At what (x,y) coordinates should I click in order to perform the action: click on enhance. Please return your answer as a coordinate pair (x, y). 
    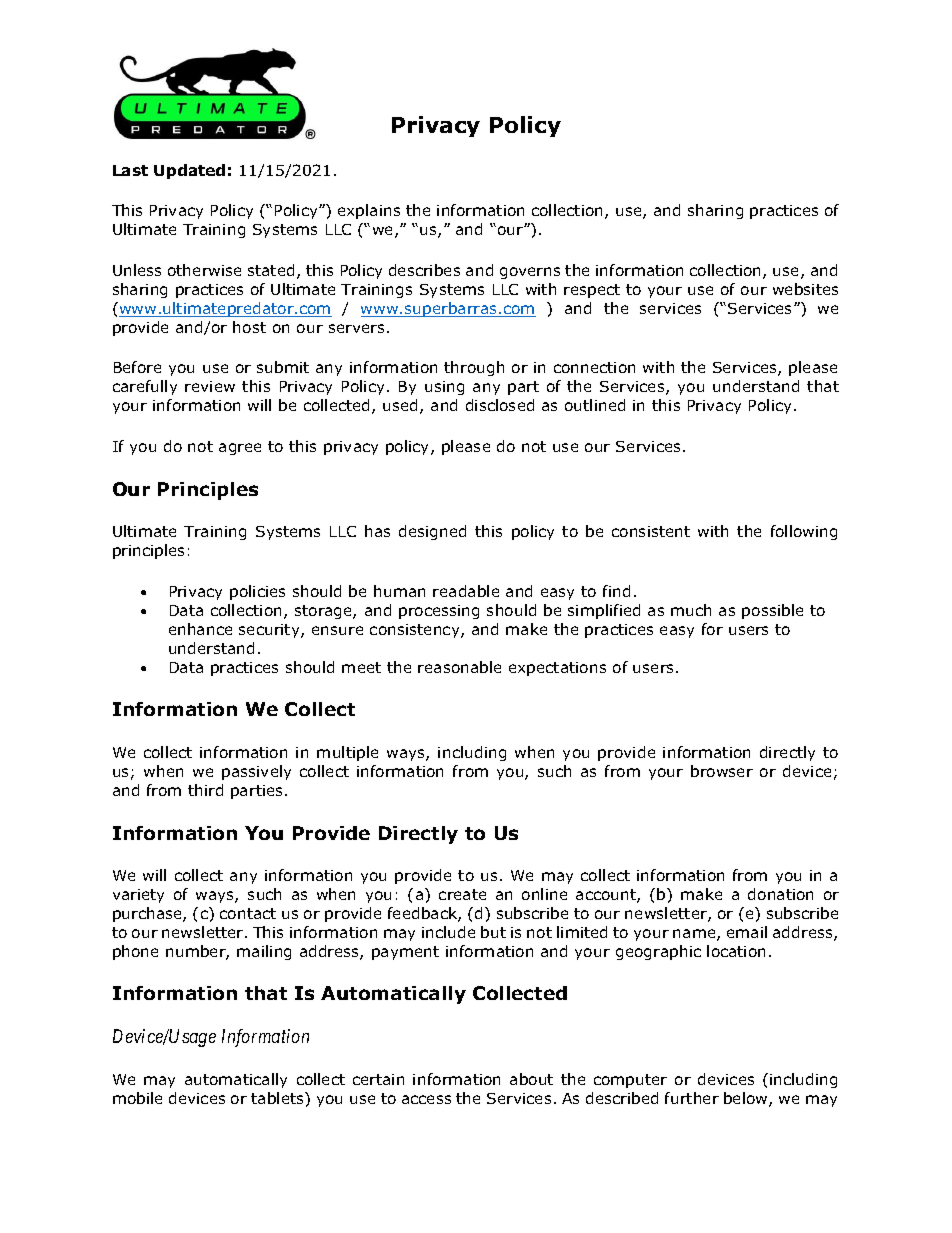
    Looking at the image, I should click on (200, 629).
